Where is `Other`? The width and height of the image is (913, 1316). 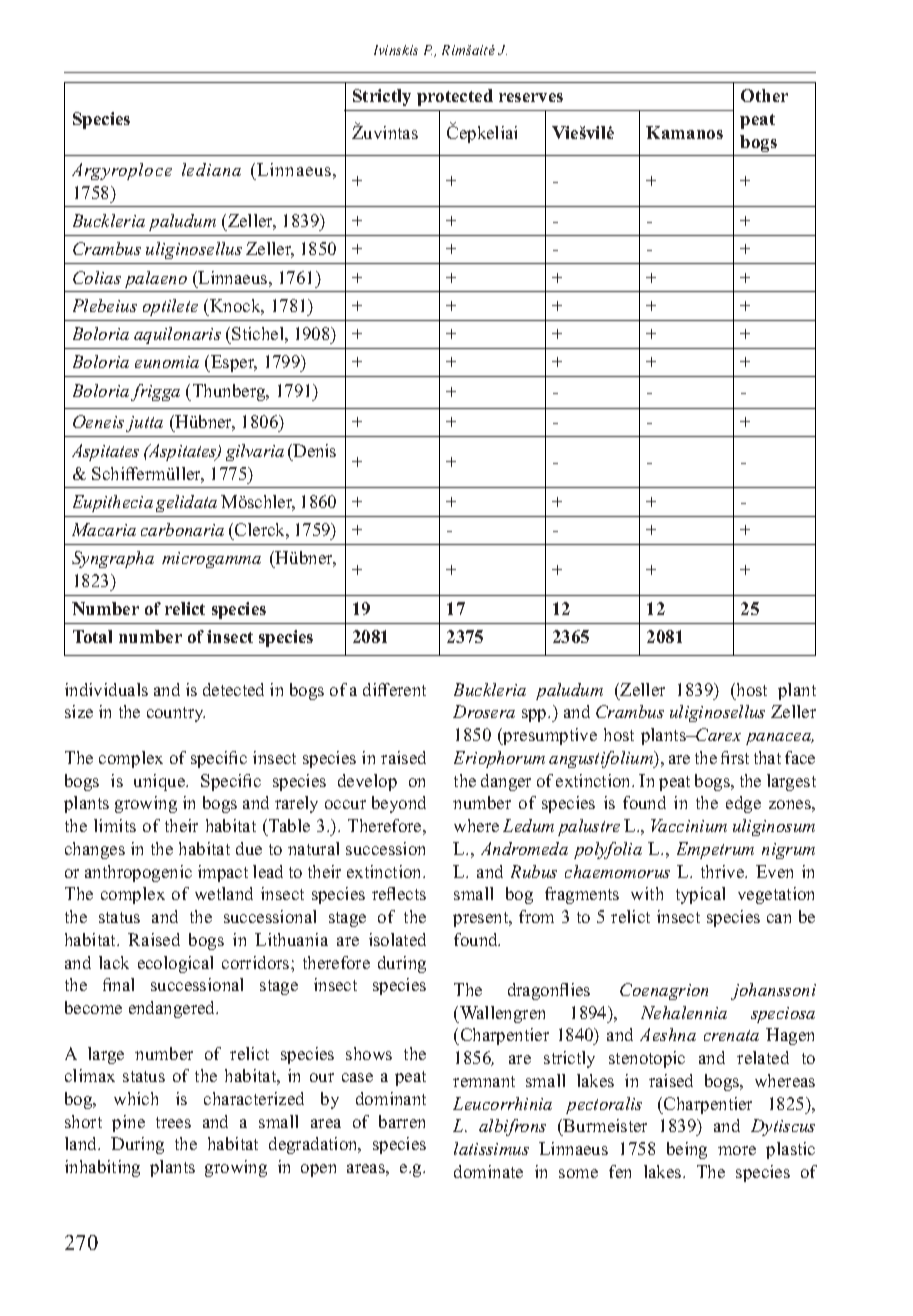 Other is located at coordinates (764, 95).
